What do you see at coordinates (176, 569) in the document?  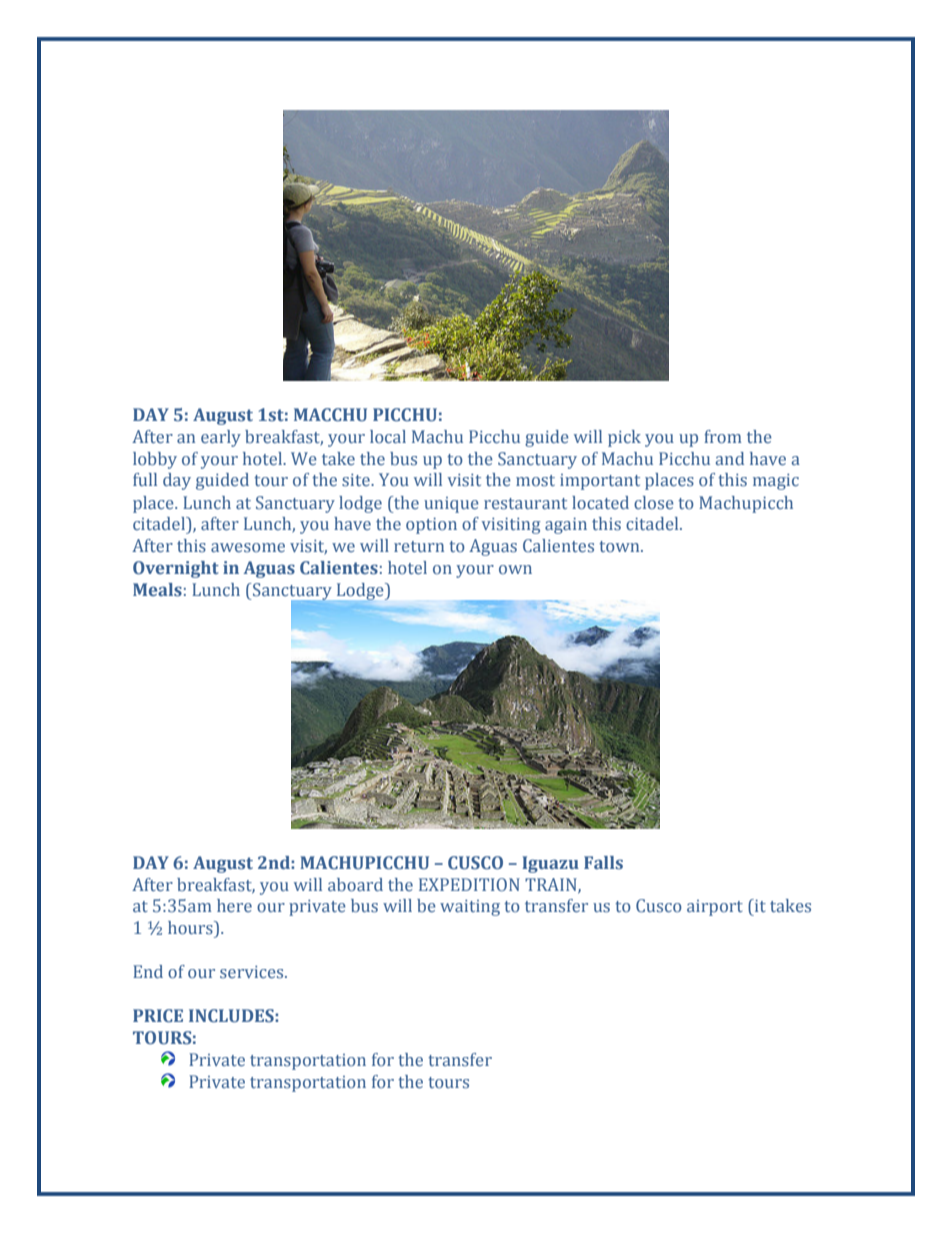 I see `Overnight` at bounding box center [176, 569].
